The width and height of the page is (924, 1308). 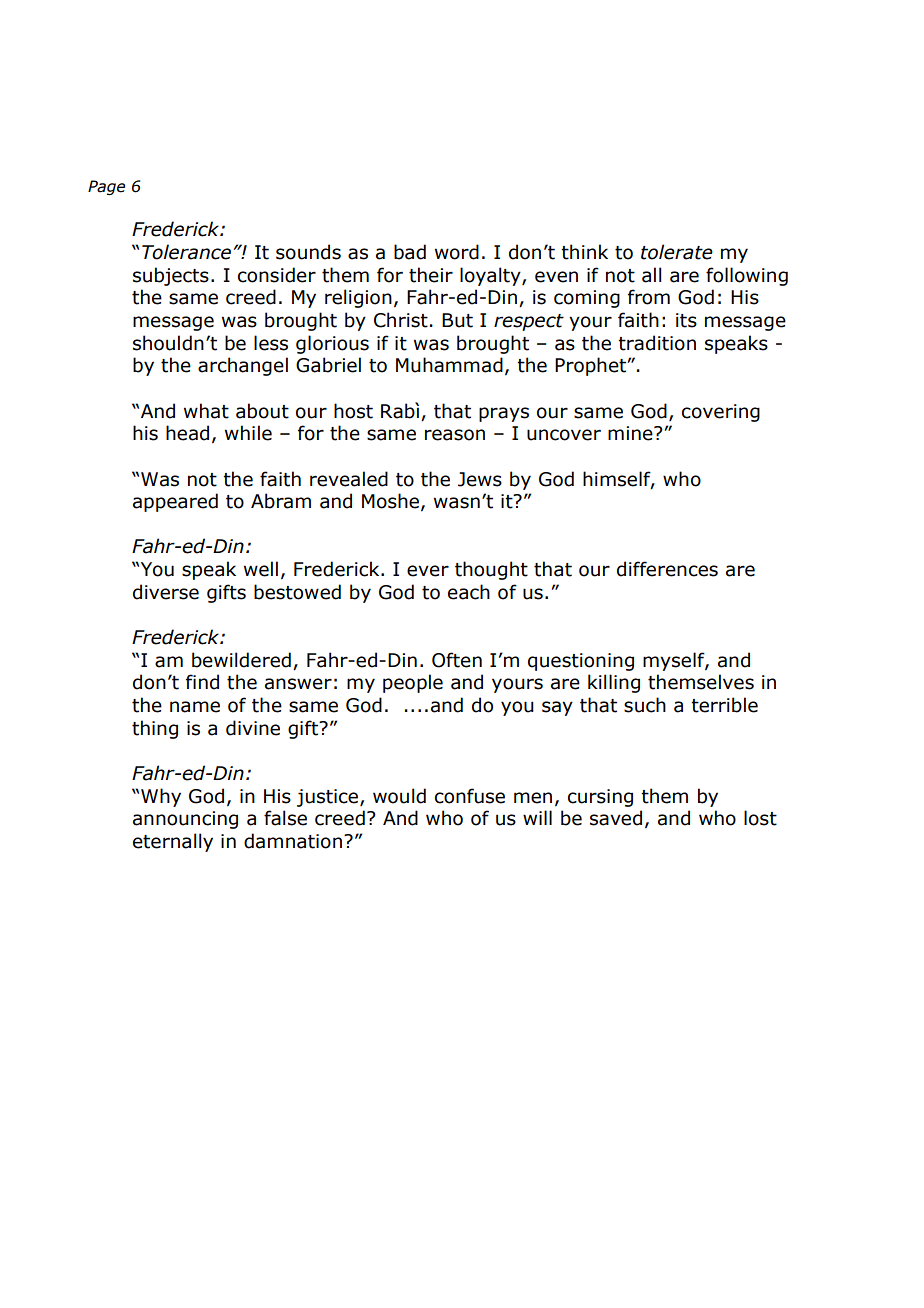 I want to click on reason, so click(x=455, y=435).
